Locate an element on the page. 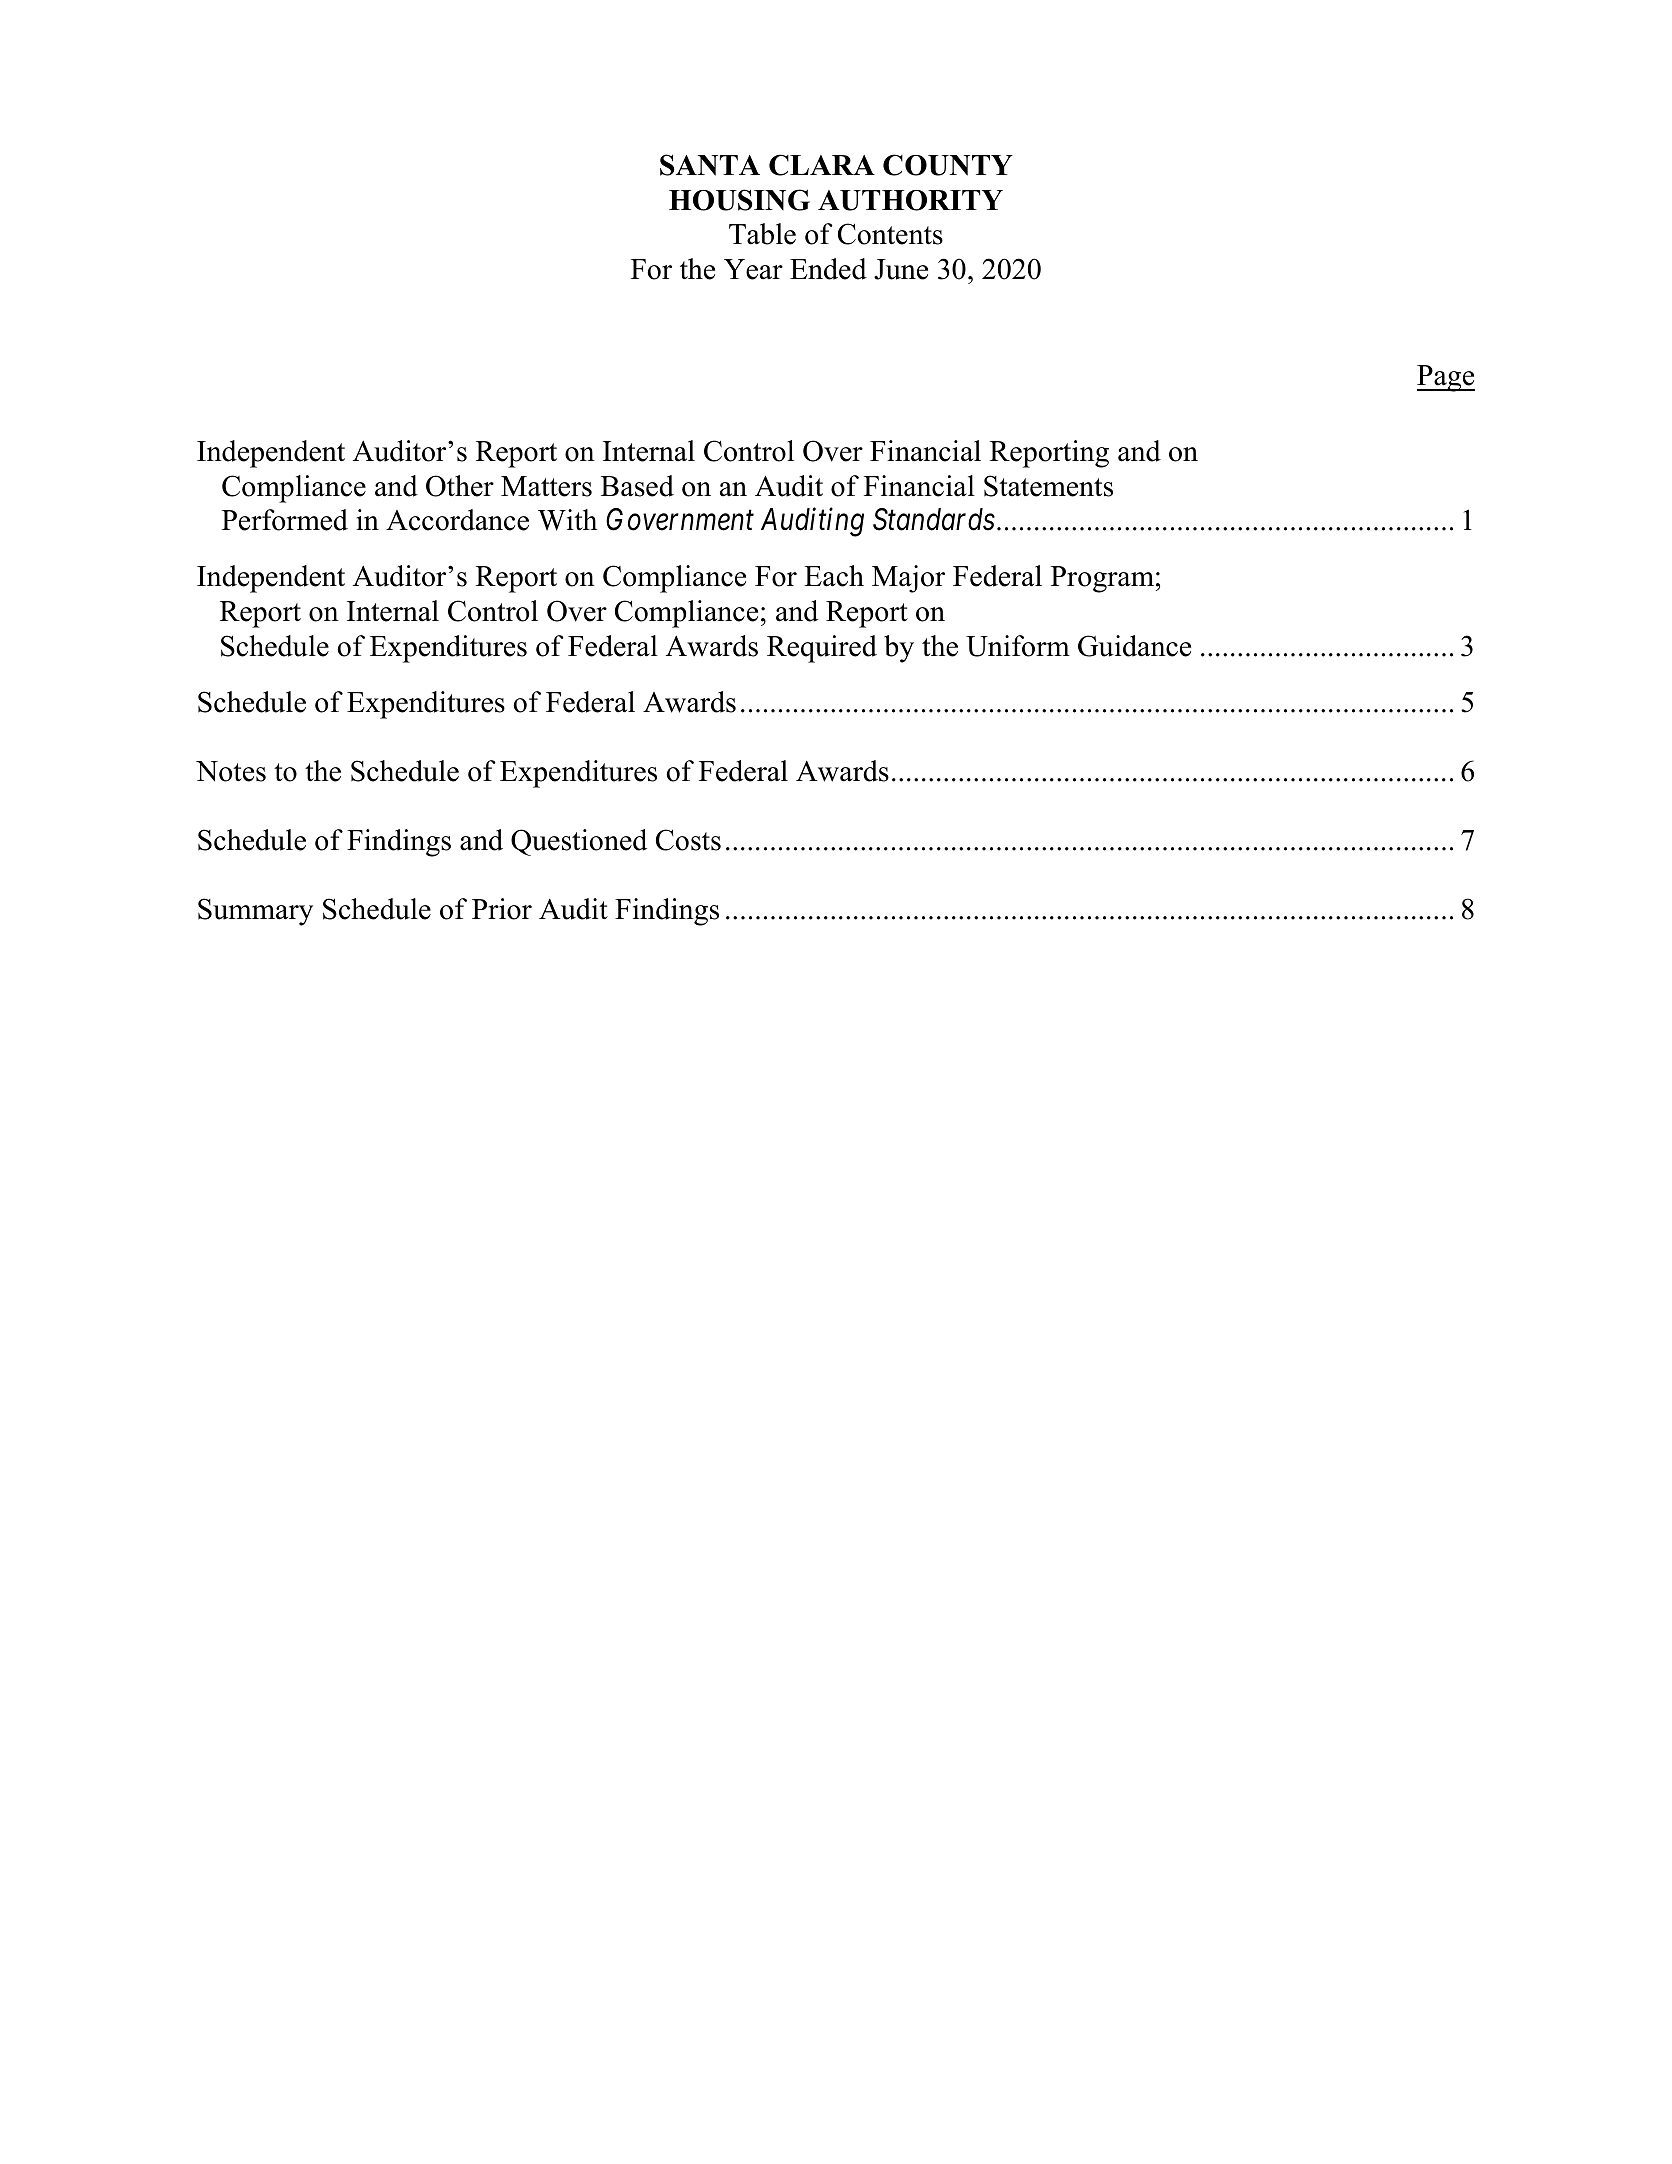  Notes is located at coordinates (231, 771).
